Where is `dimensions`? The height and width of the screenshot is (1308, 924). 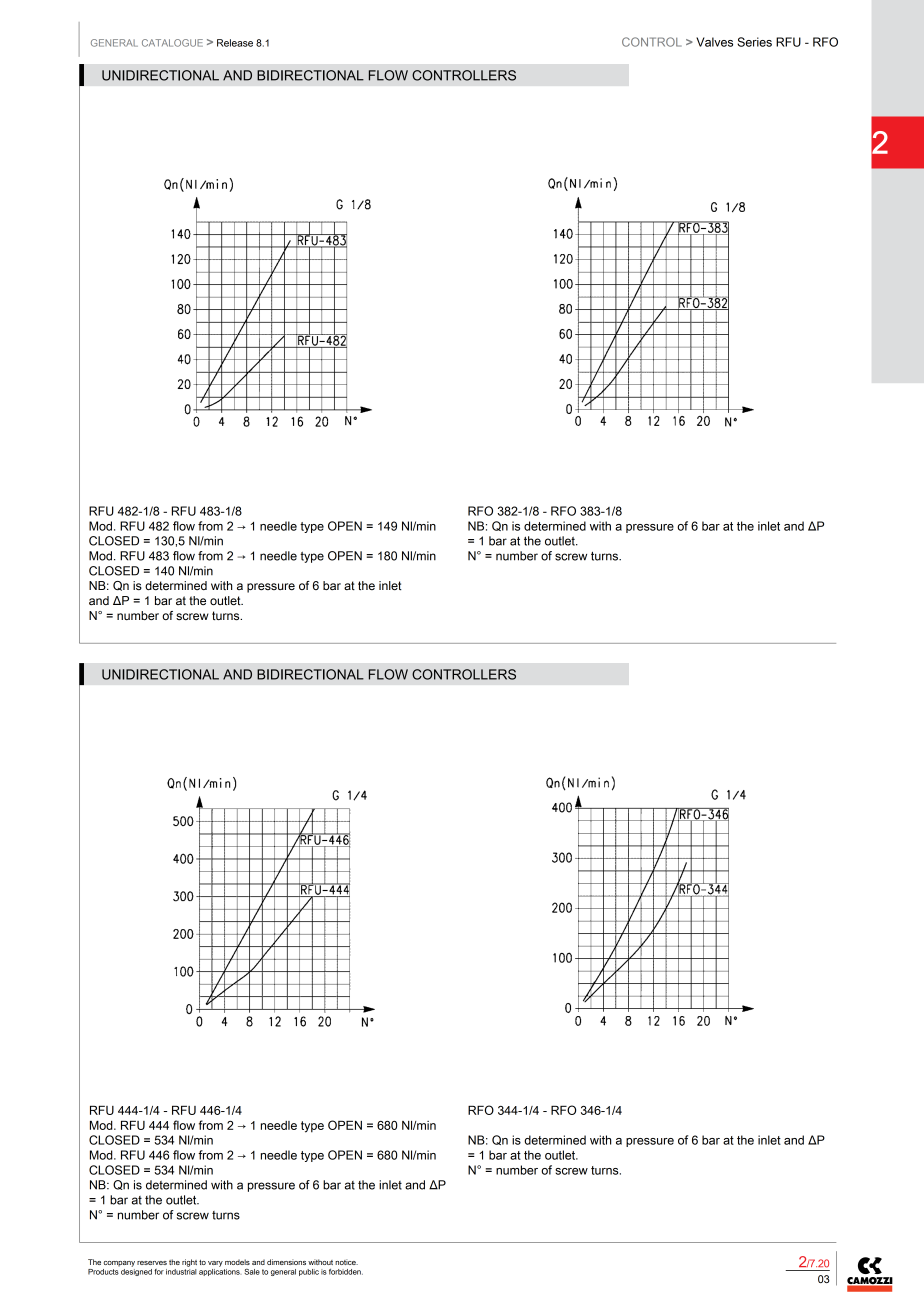 dimensions is located at coordinates (286, 1262).
